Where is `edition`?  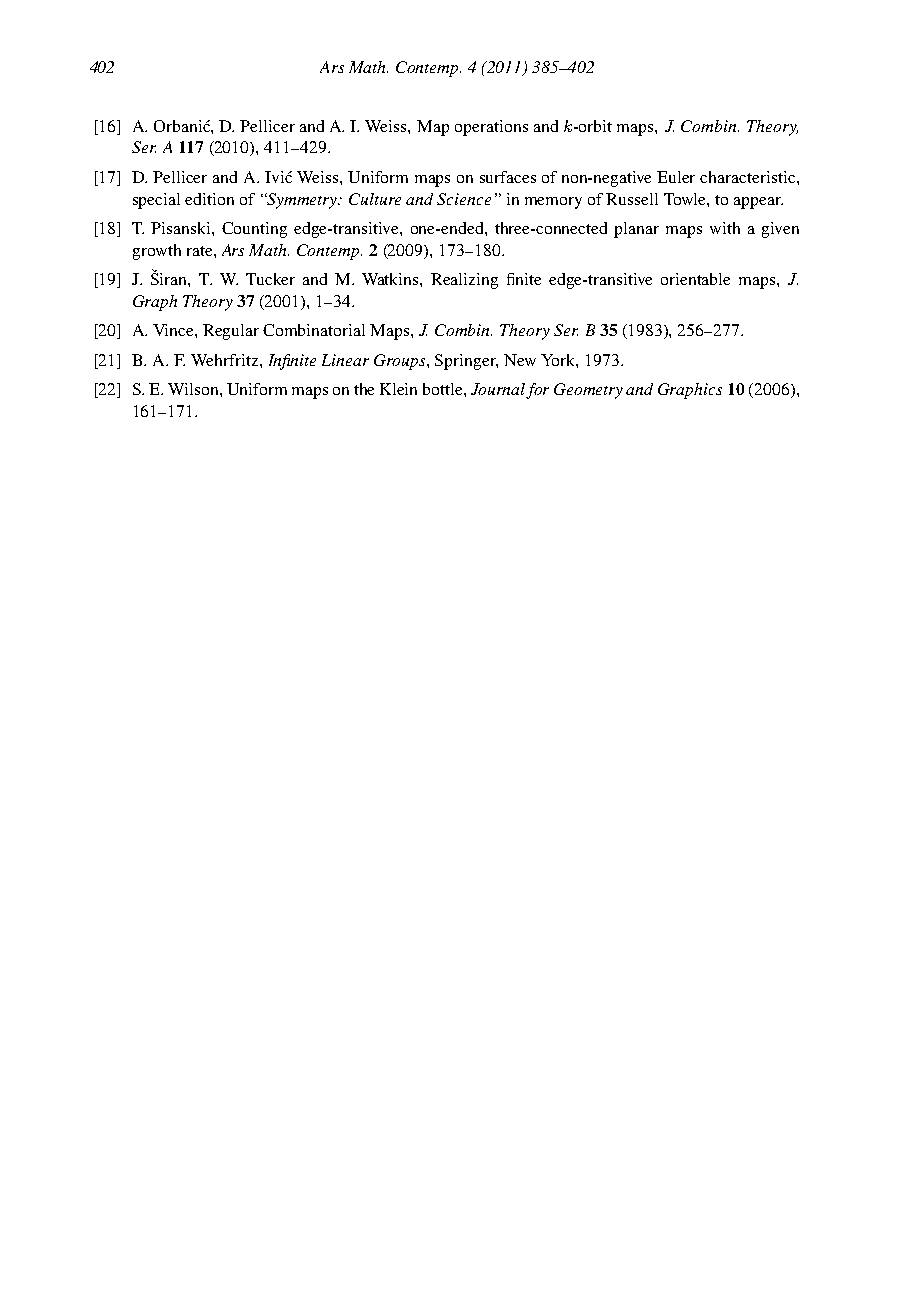
edition is located at coordinates (209, 199).
